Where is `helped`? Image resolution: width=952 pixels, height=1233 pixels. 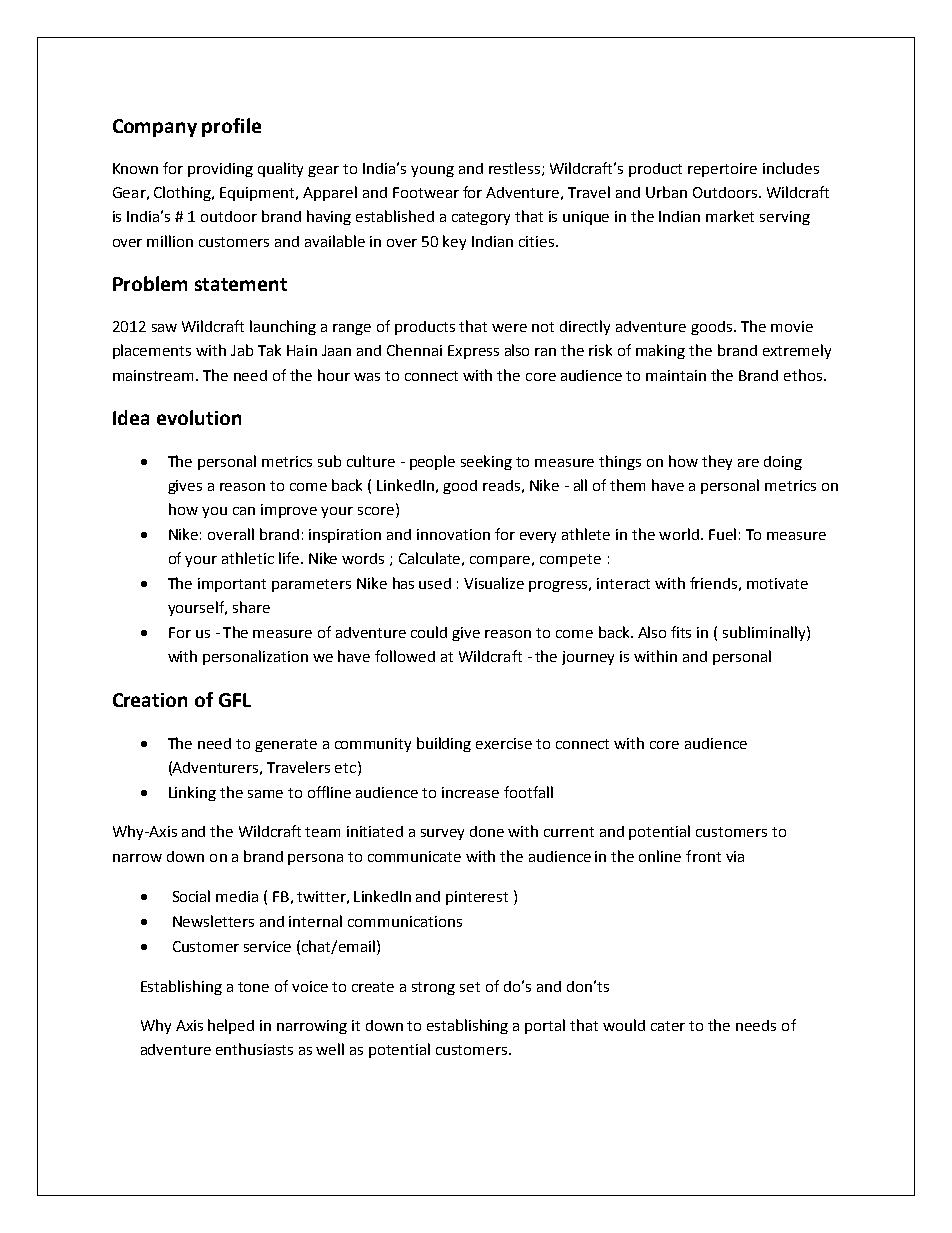
helped is located at coordinates (231, 1026).
